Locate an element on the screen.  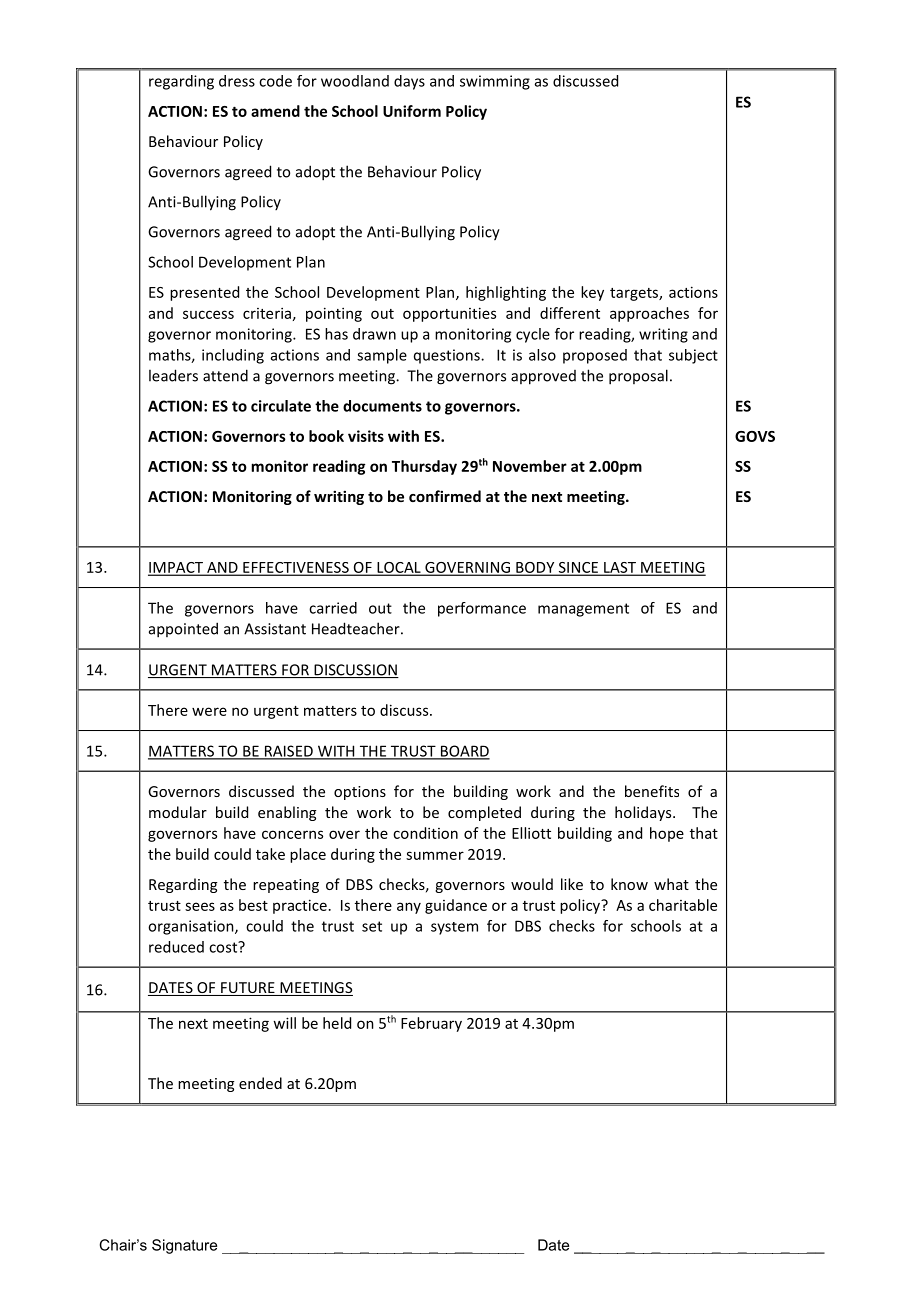
swimming is located at coordinates (495, 82).
